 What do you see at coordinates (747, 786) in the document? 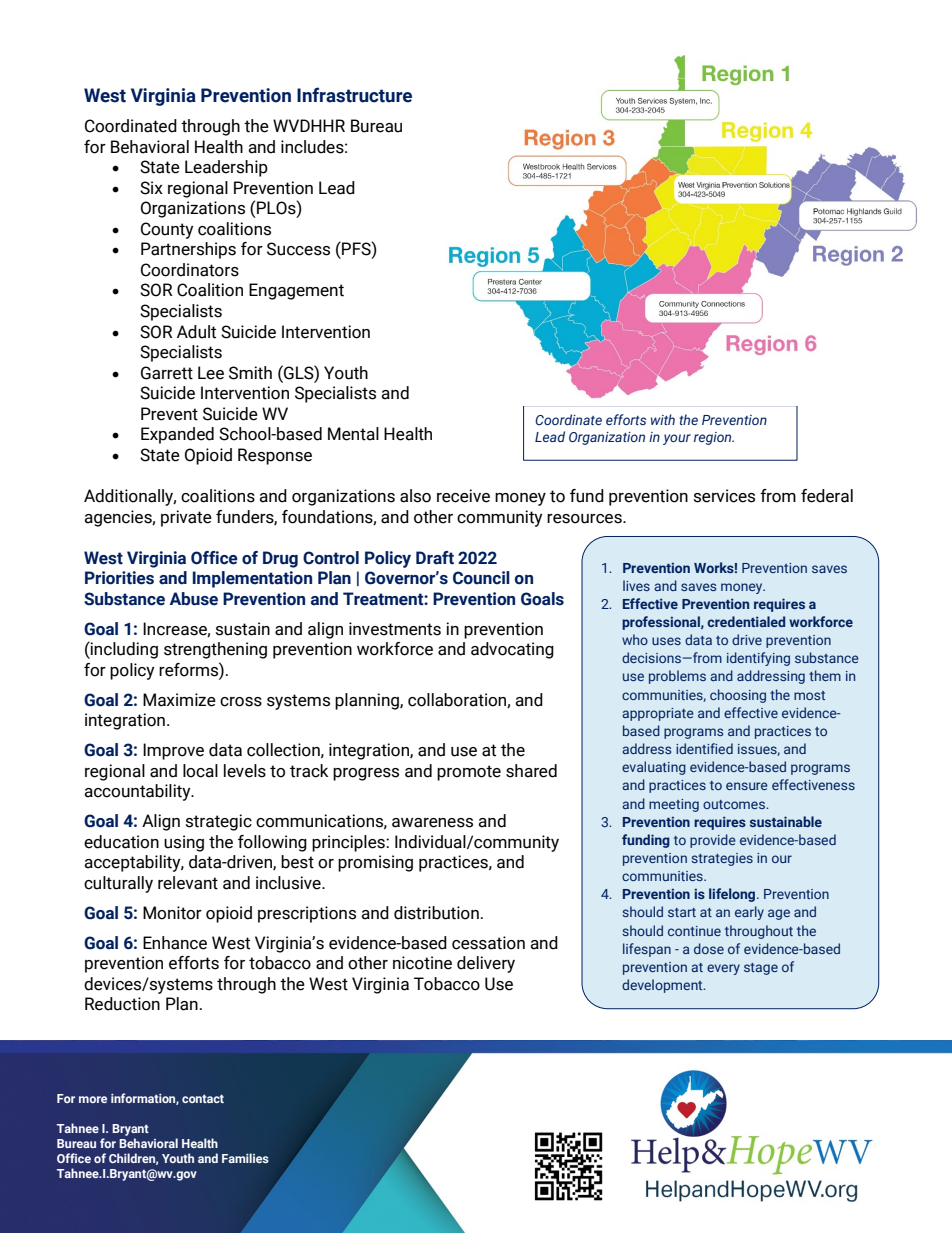
I see `ensure` at bounding box center [747, 786].
